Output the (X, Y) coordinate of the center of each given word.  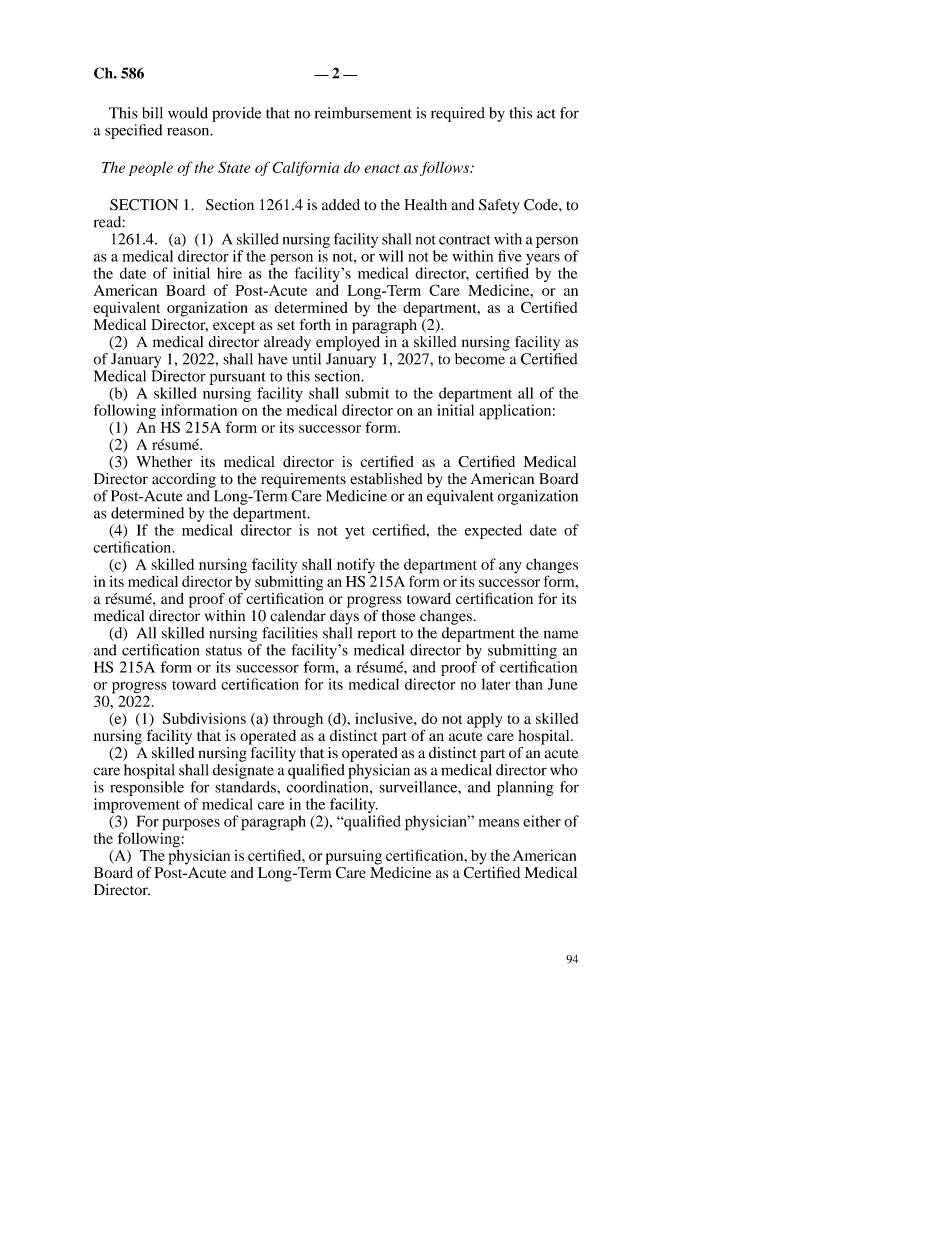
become (480, 359)
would (188, 113)
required (458, 114)
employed (349, 342)
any (510, 568)
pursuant (238, 378)
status (224, 651)
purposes (190, 826)
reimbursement (363, 113)
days (344, 616)
